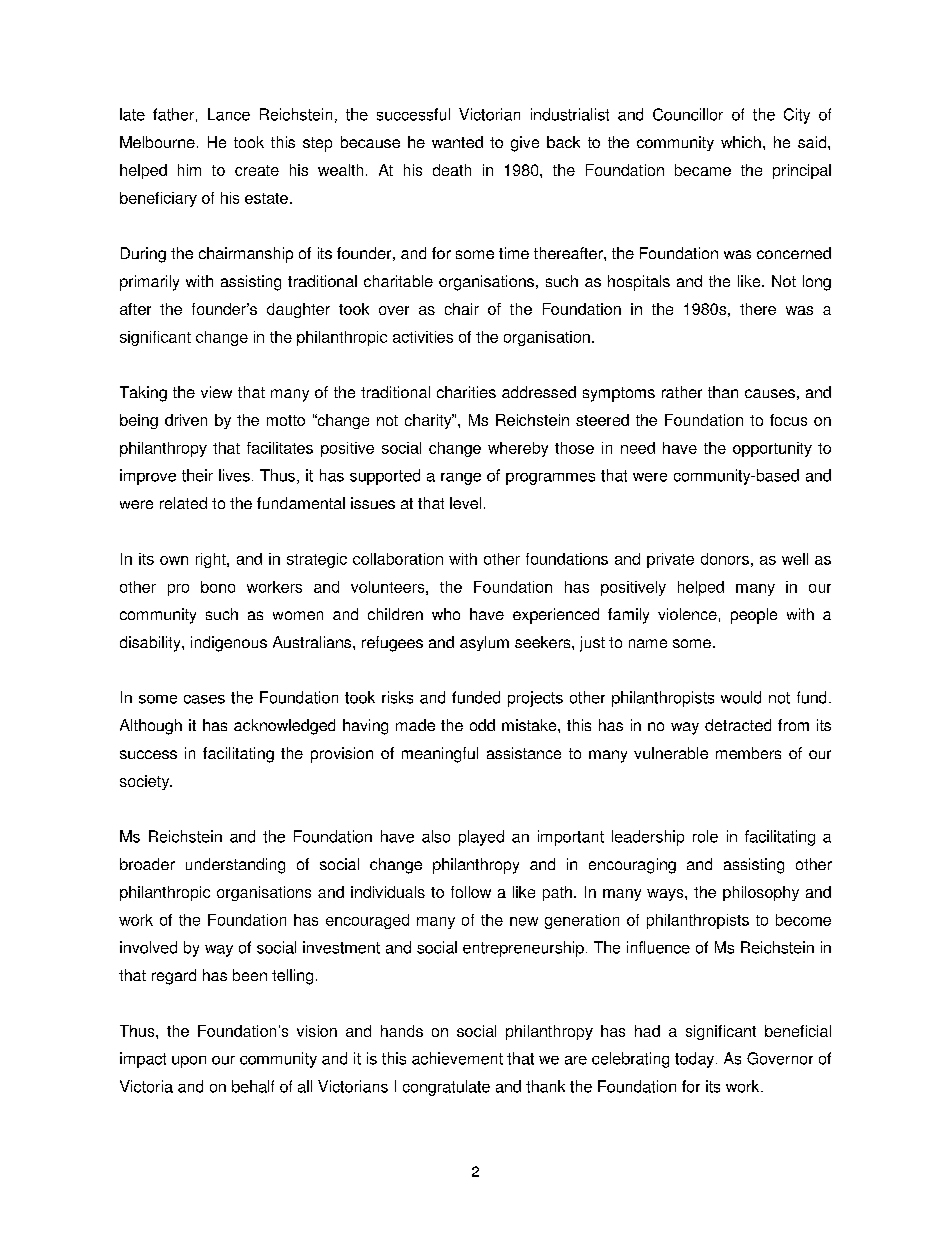 The image size is (952, 1233). What do you see at coordinates (218, 587) in the screenshot?
I see `bono` at bounding box center [218, 587].
